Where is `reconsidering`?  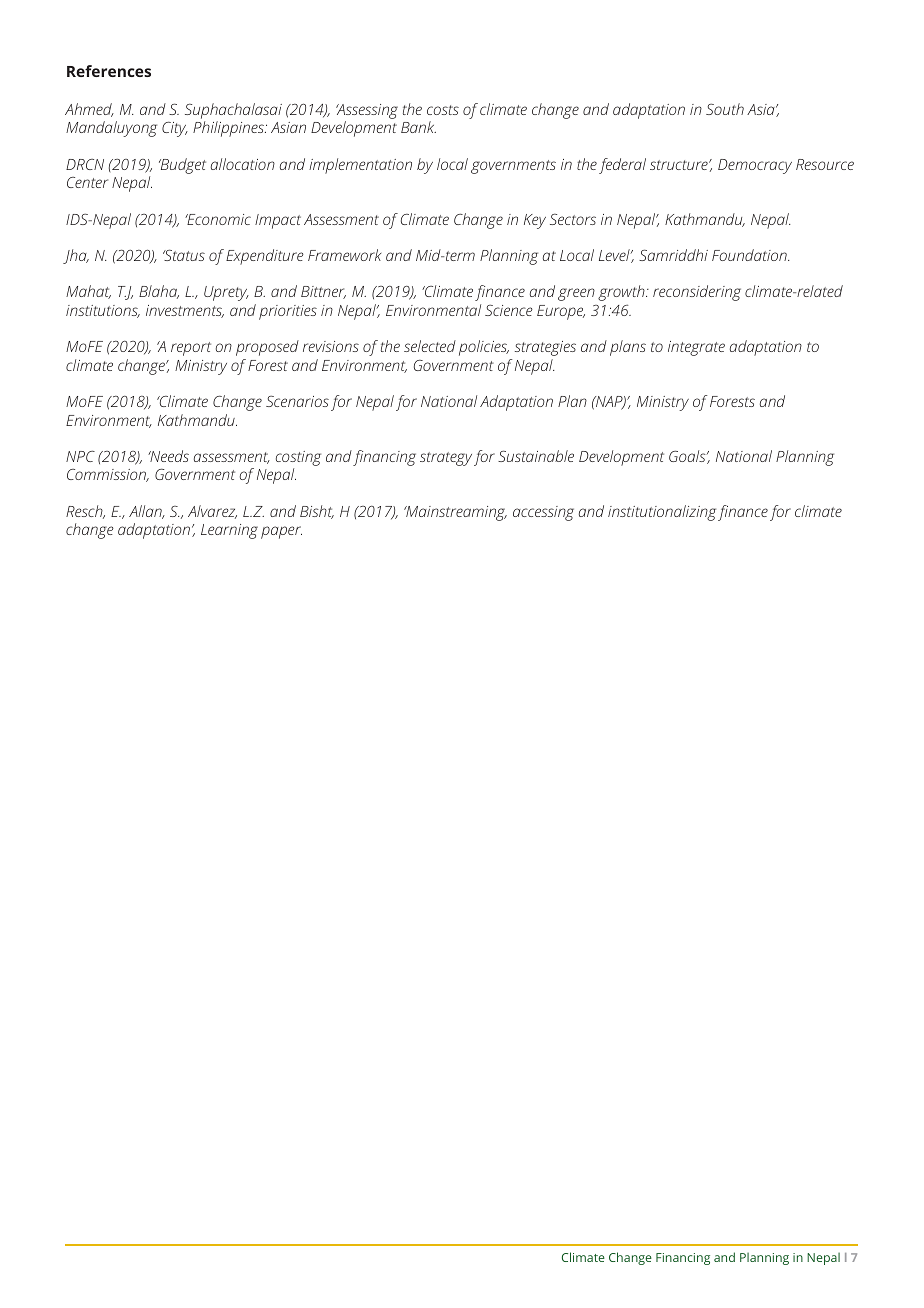 reconsidering is located at coordinates (697, 293).
